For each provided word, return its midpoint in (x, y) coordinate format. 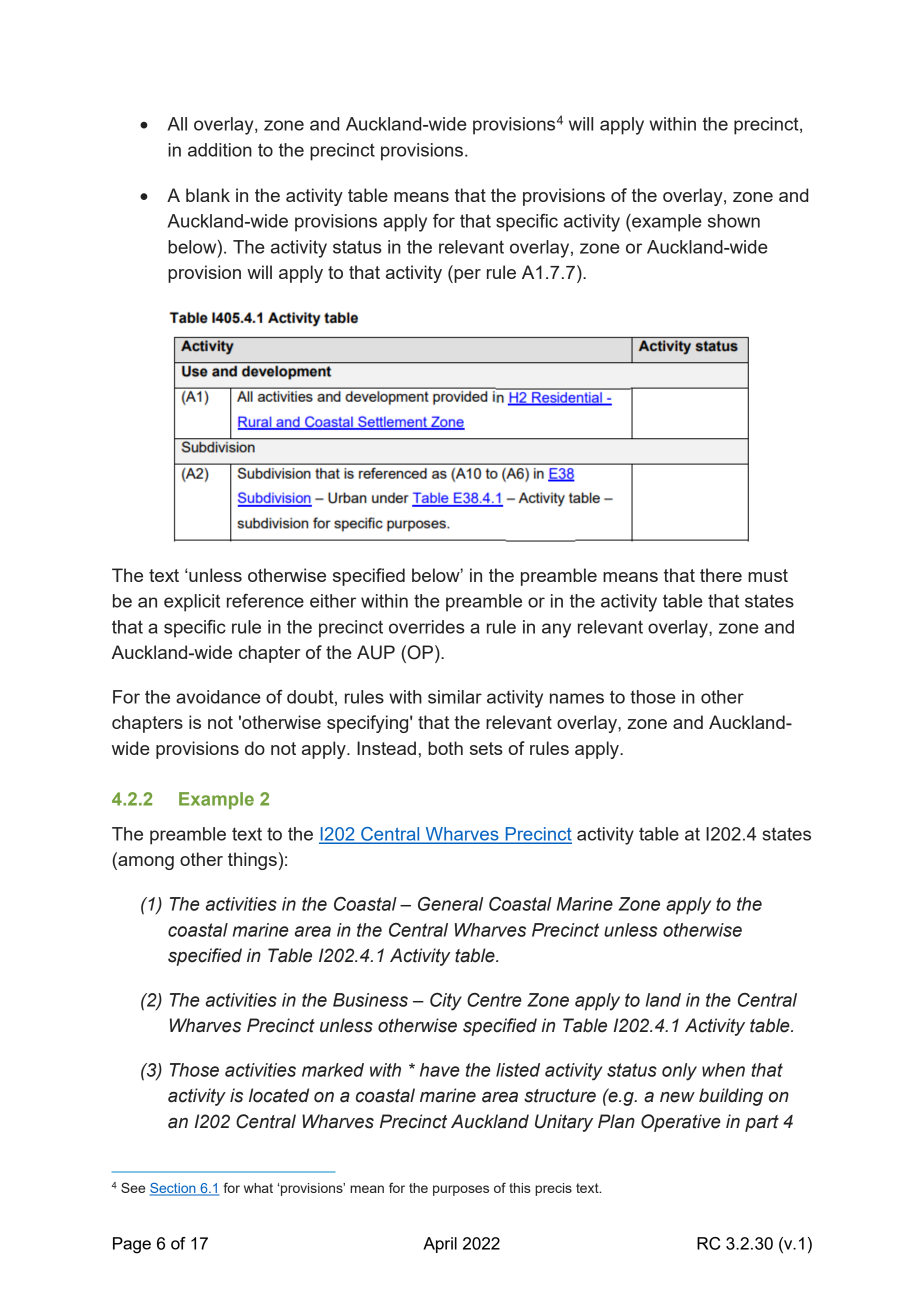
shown (734, 221)
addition (220, 150)
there (721, 575)
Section (174, 1189)
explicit (192, 603)
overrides (427, 627)
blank (208, 195)
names (577, 698)
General (450, 904)
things (252, 861)
